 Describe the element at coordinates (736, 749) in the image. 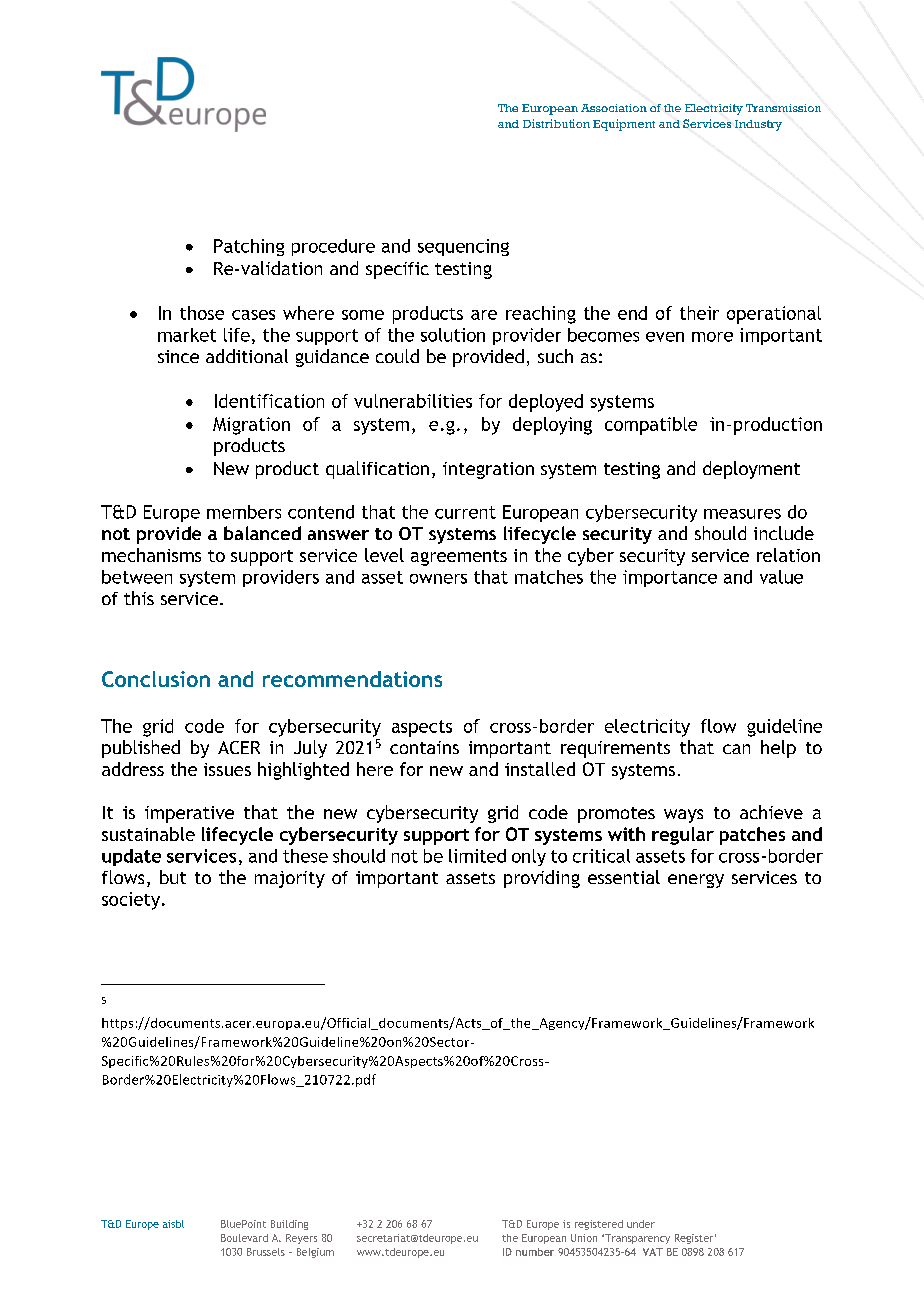

I see `can` at that location.
